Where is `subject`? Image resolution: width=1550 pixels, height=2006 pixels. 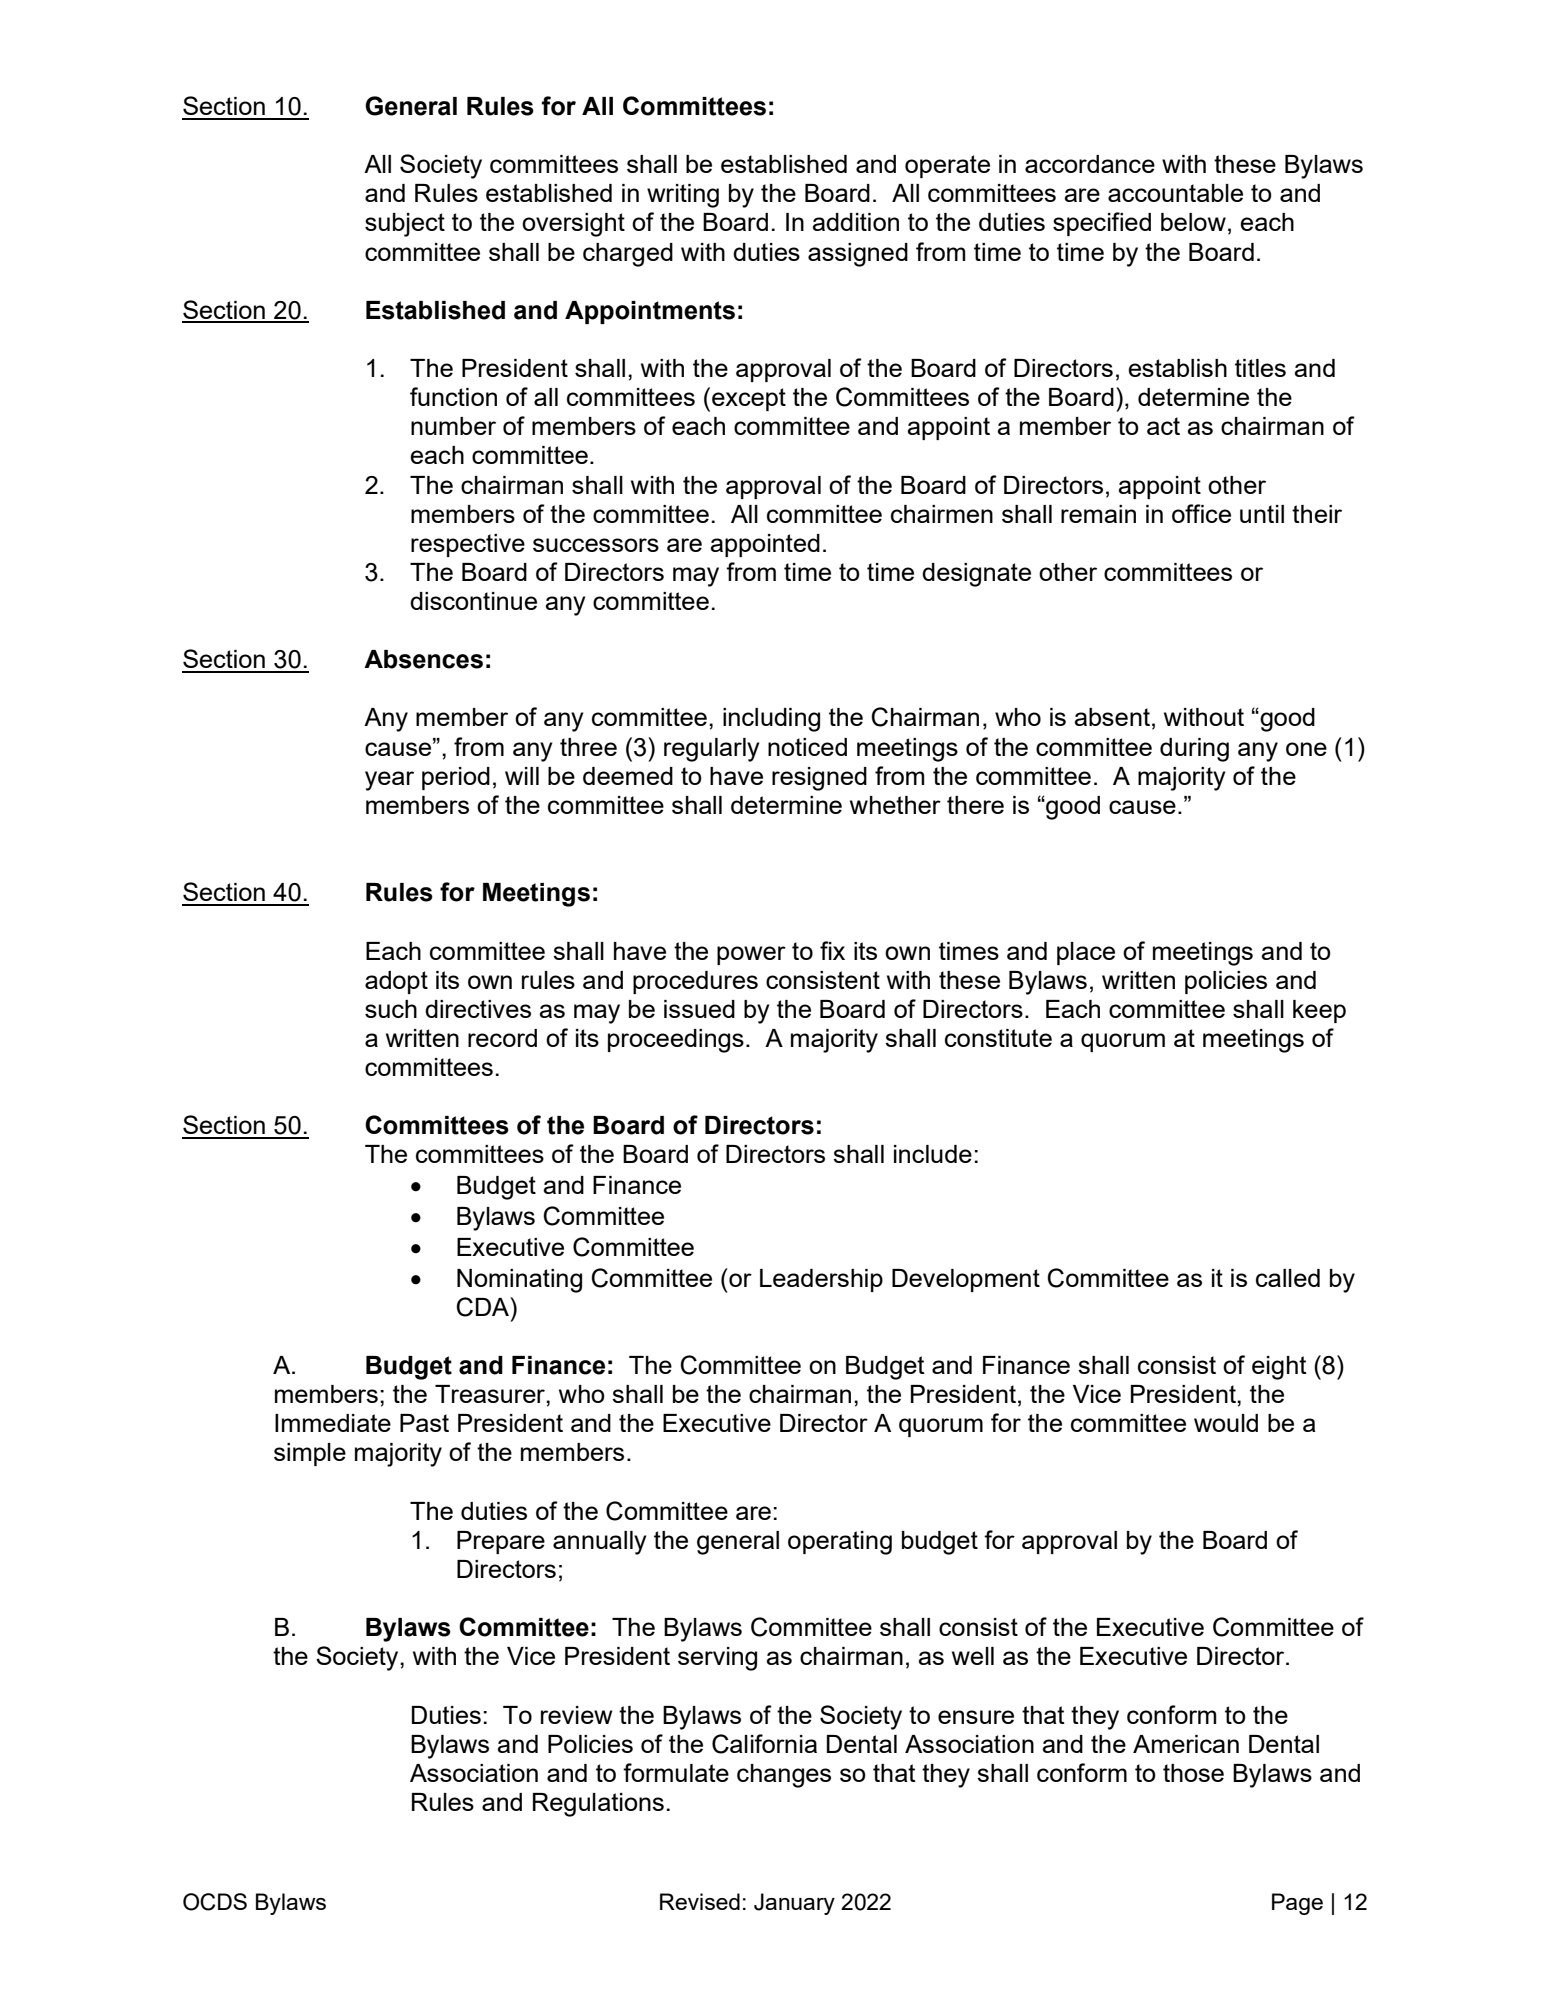
subject is located at coordinates (405, 225).
